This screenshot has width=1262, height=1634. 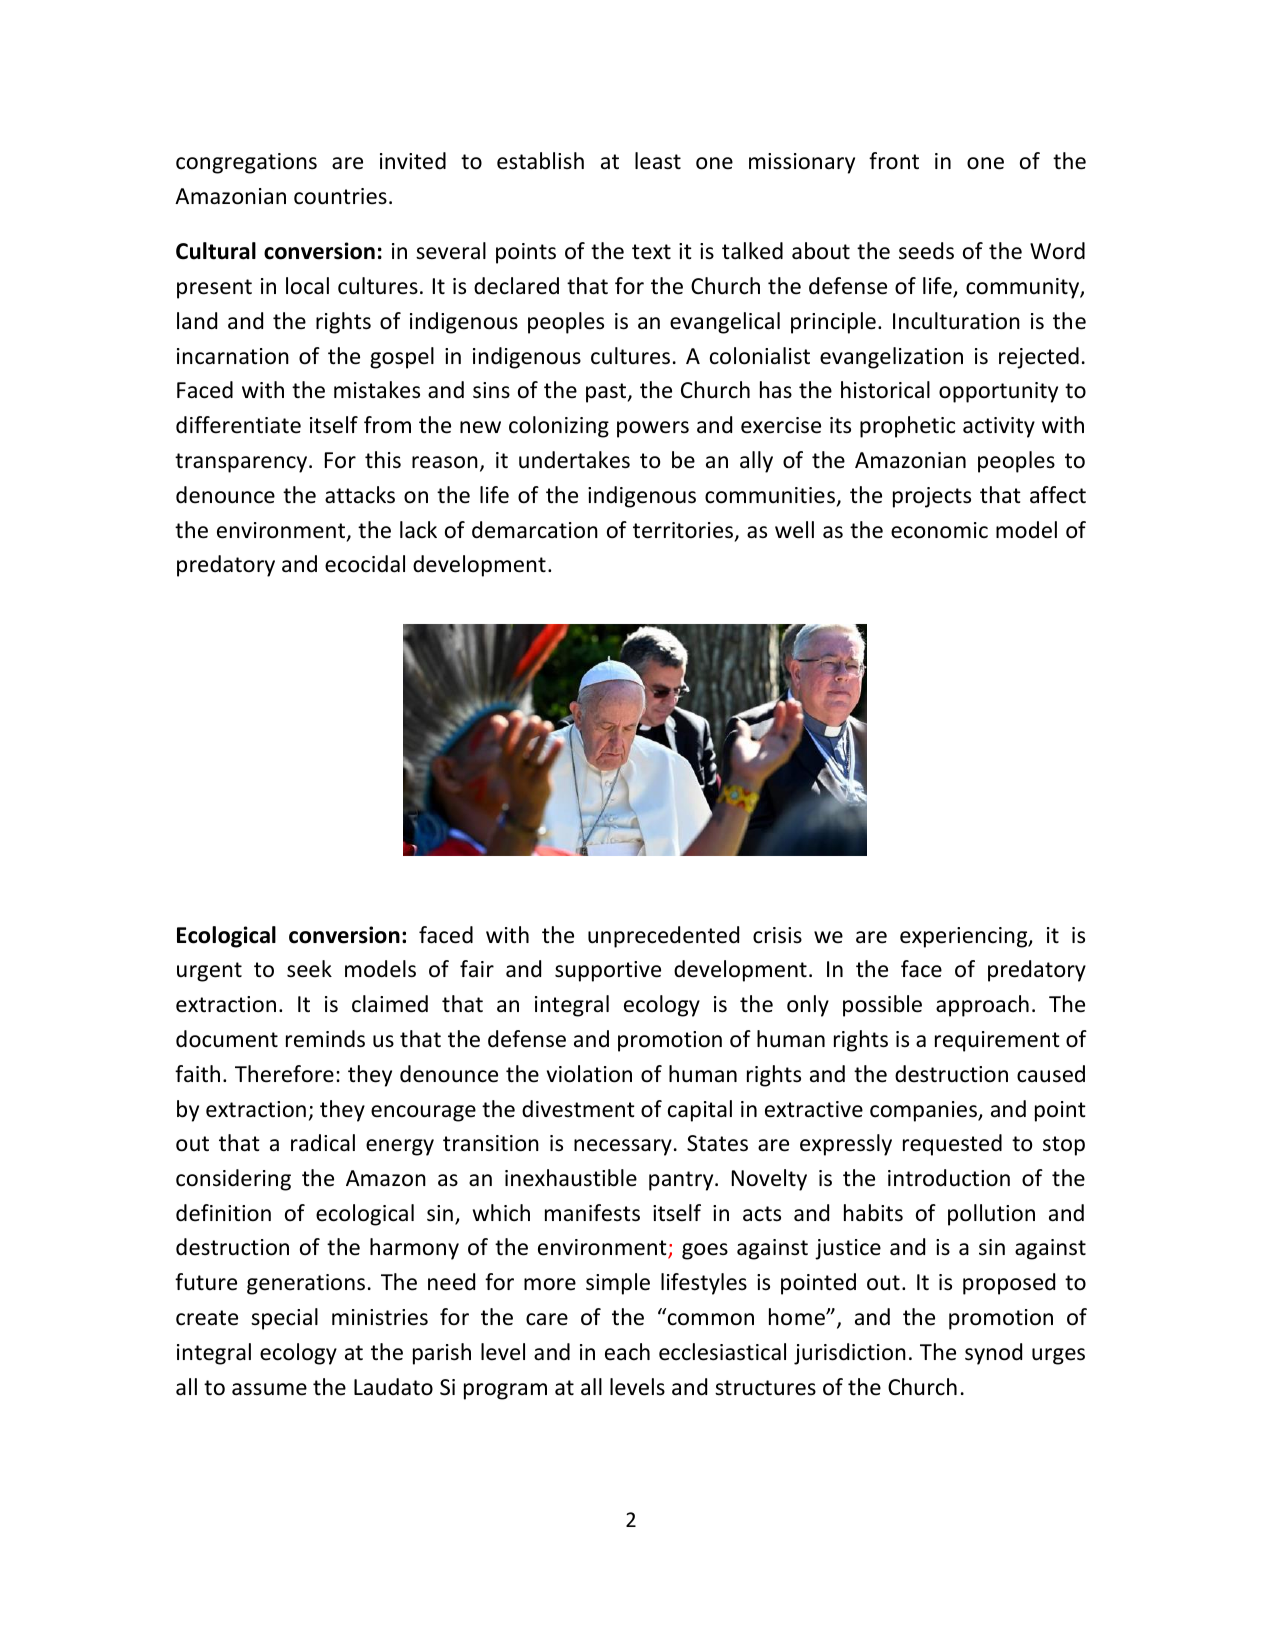 I want to click on necessary, so click(x=623, y=1147).
